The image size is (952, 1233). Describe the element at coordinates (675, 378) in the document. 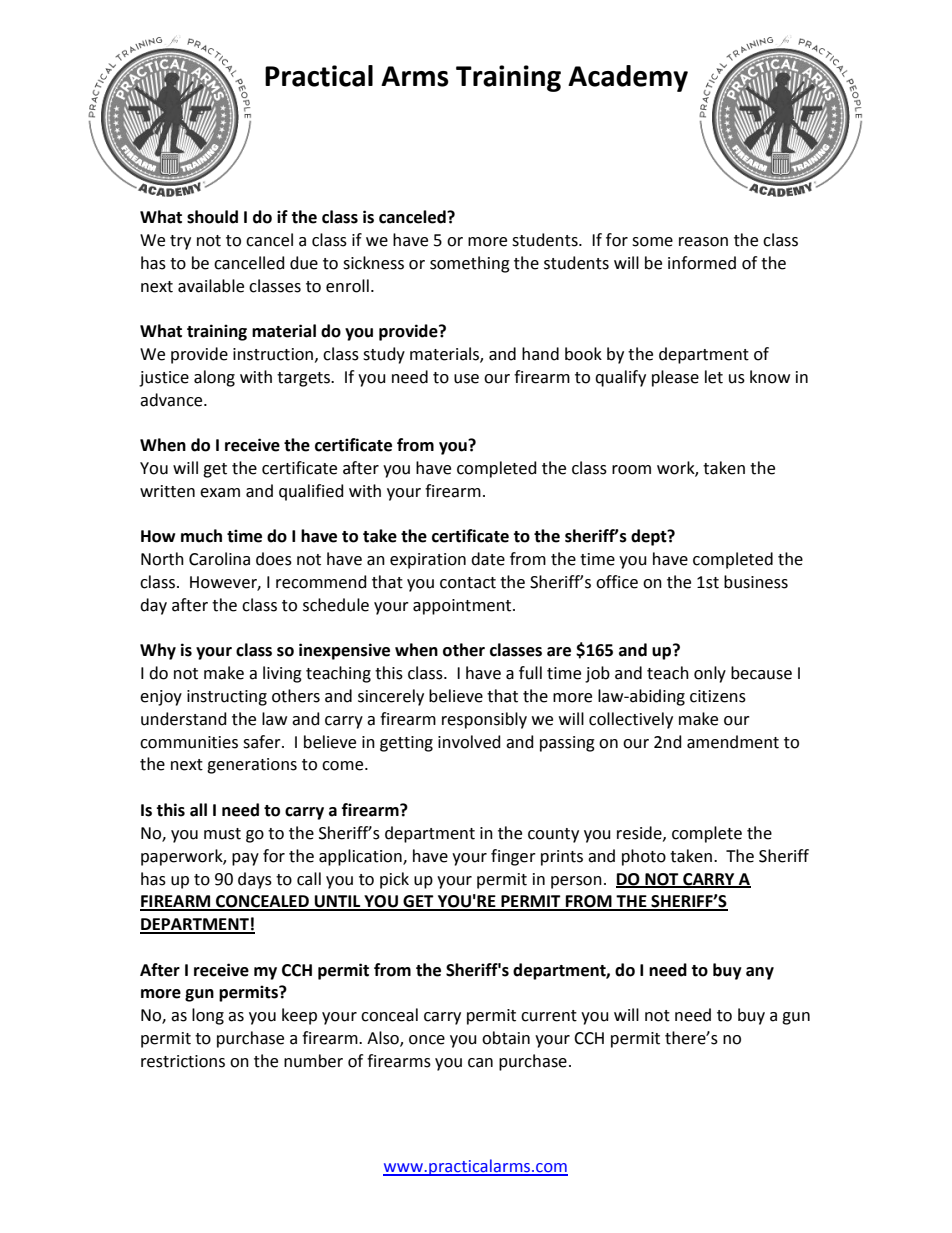

I see `please` at that location.
